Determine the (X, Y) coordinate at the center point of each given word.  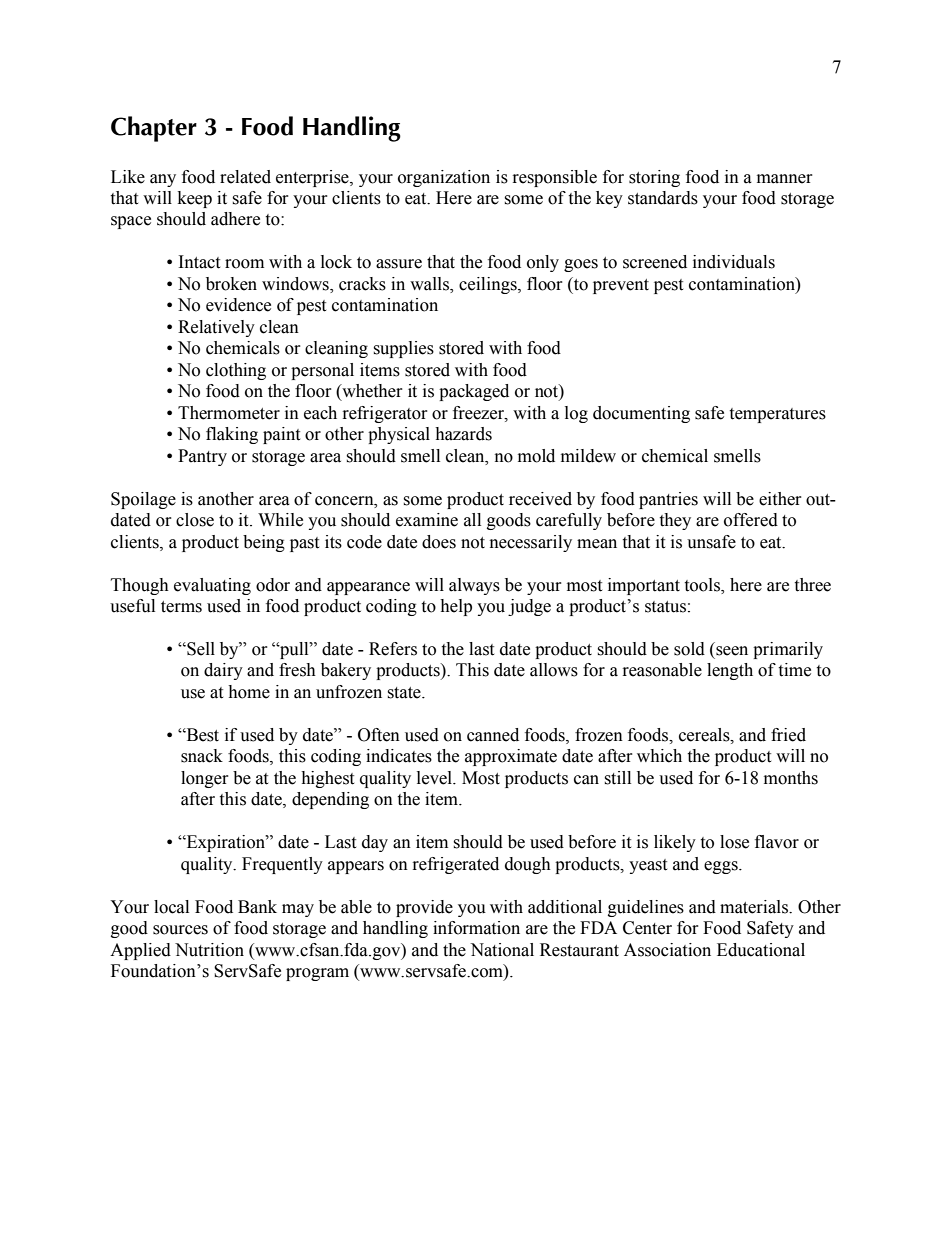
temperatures (777, 415)
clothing (236, 371)
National (502, 950)
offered (751, 520)
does (439, 542)
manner (785, 179)
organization (444, 178)
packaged (474, 392)
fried (788, 735)
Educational (761, 950)
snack (202, 756)
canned (493, 735)
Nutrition (209, 950)
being (264, 543)
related (245, 177)
